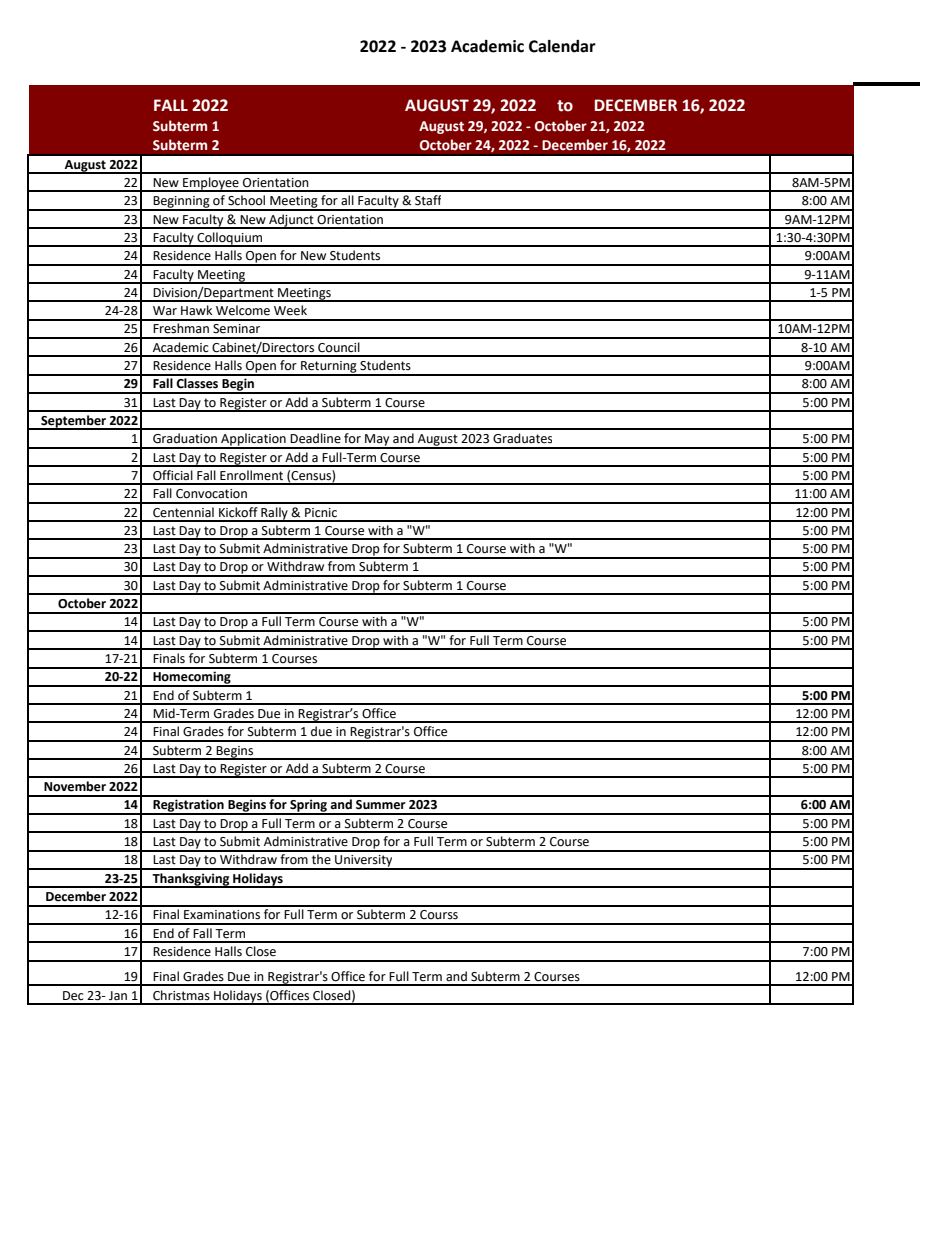  Describe the element at coordinates (191, 880) in the image. I see `Thanksgiving` at that location.
